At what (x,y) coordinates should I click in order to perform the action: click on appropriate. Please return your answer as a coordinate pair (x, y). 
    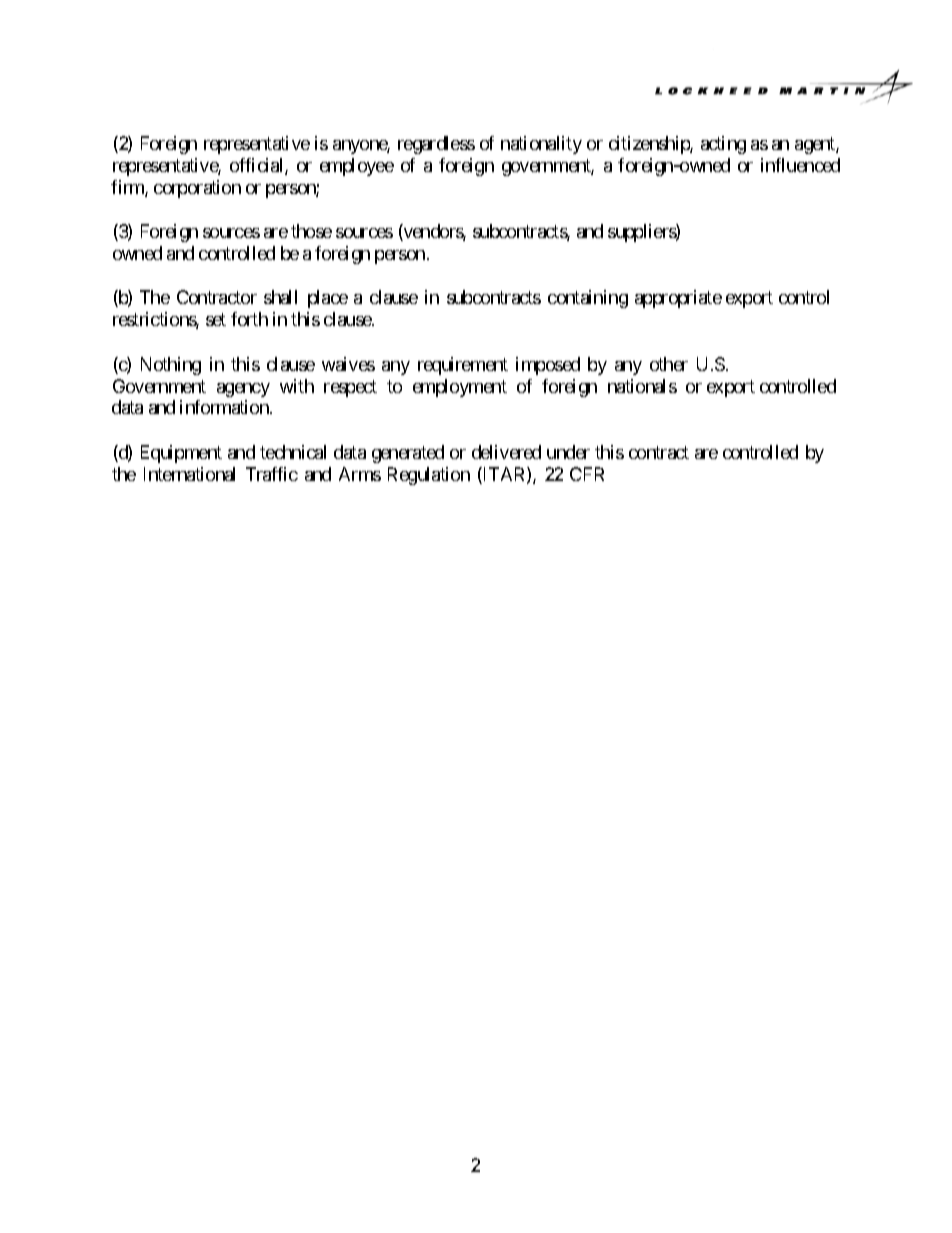
    Looking at the image, I should click on (678, 299).
